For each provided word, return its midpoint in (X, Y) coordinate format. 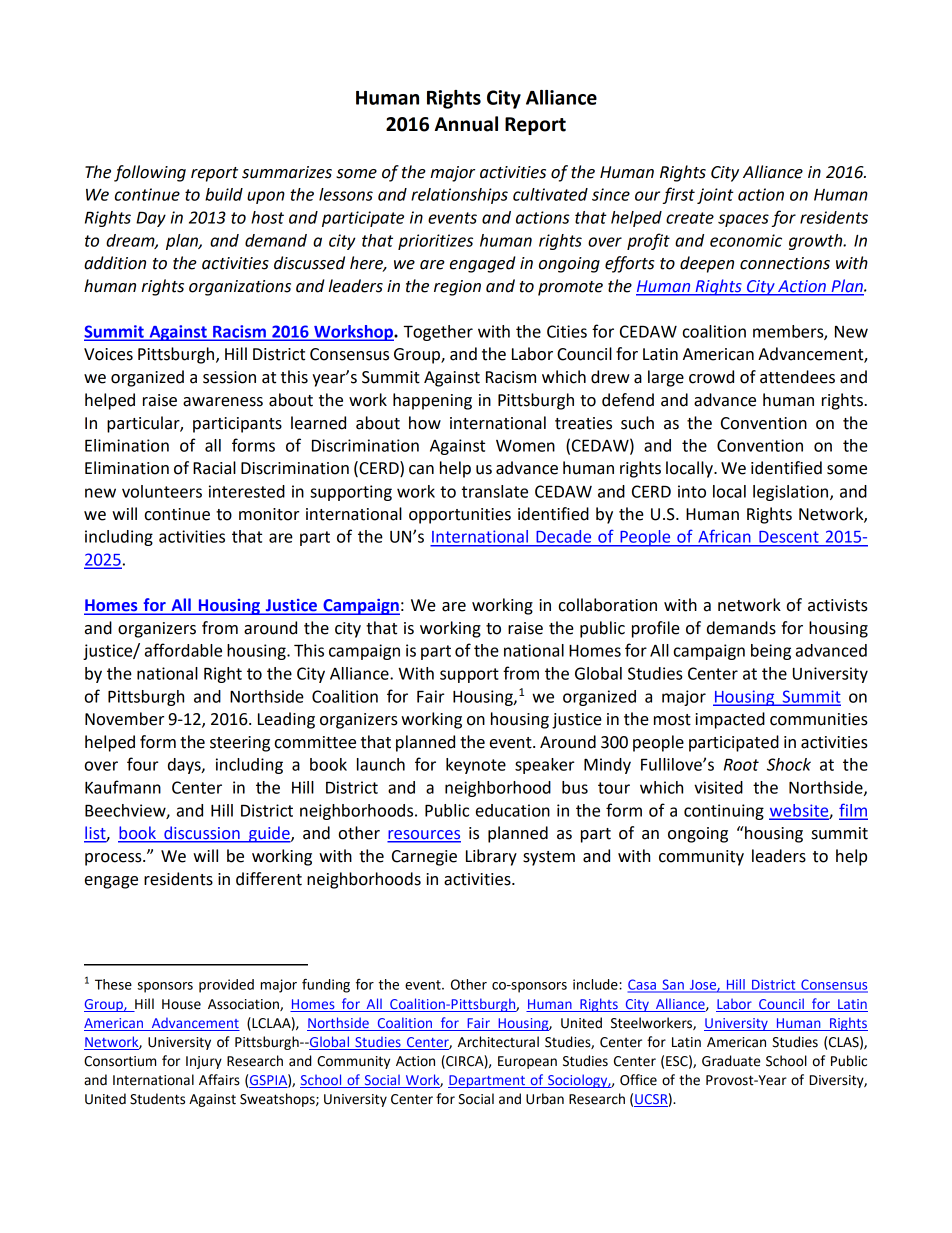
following (150, 173)
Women (525, 446)
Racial (214, 468)
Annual (466, 124)
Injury (204, 1062)
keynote (476, 766)
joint (715, 196)
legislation (792, 493)
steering (240, 744)
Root (741, 764)
